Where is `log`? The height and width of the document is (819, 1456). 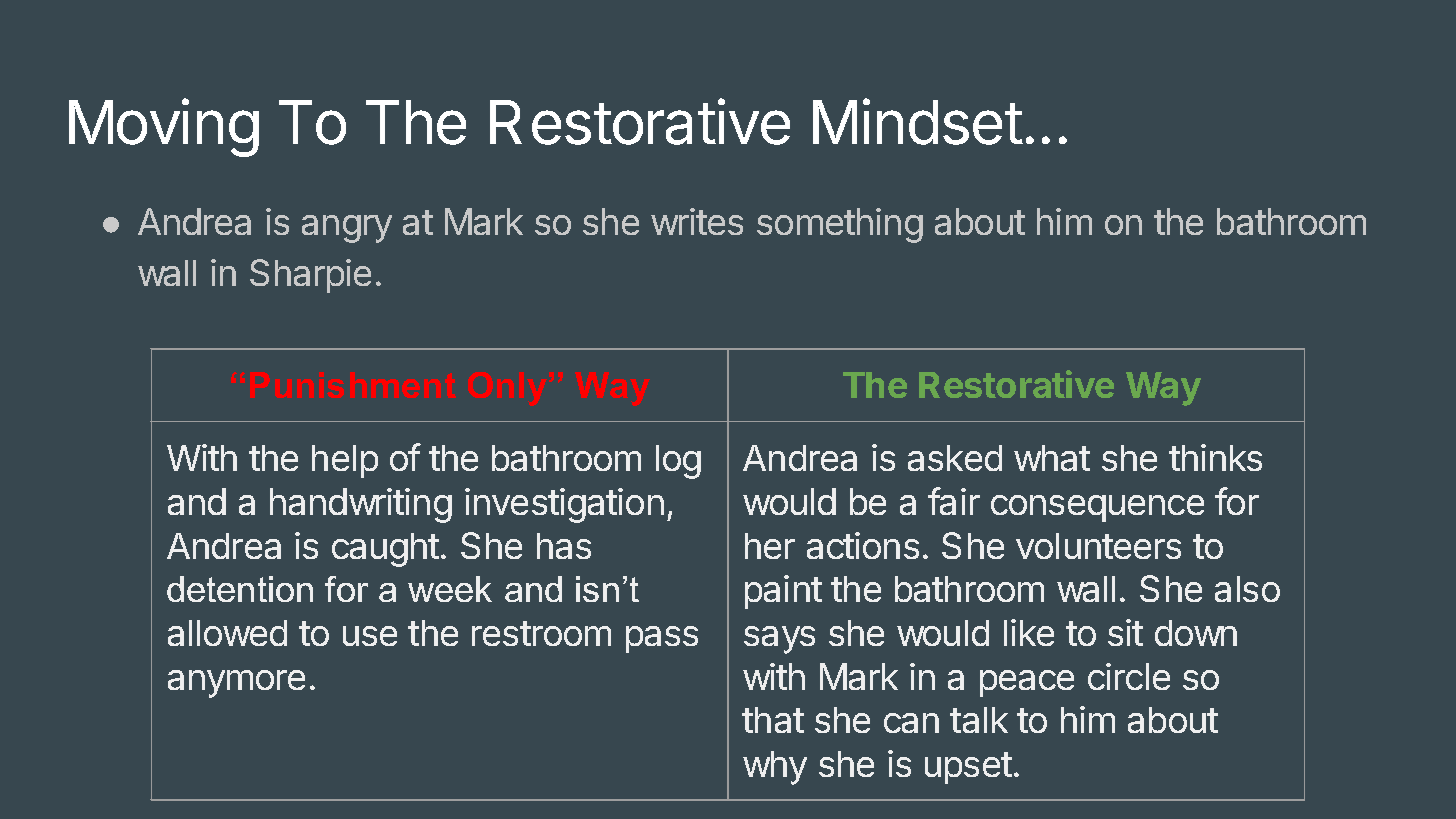 log is located at coordinates (678, 462).
